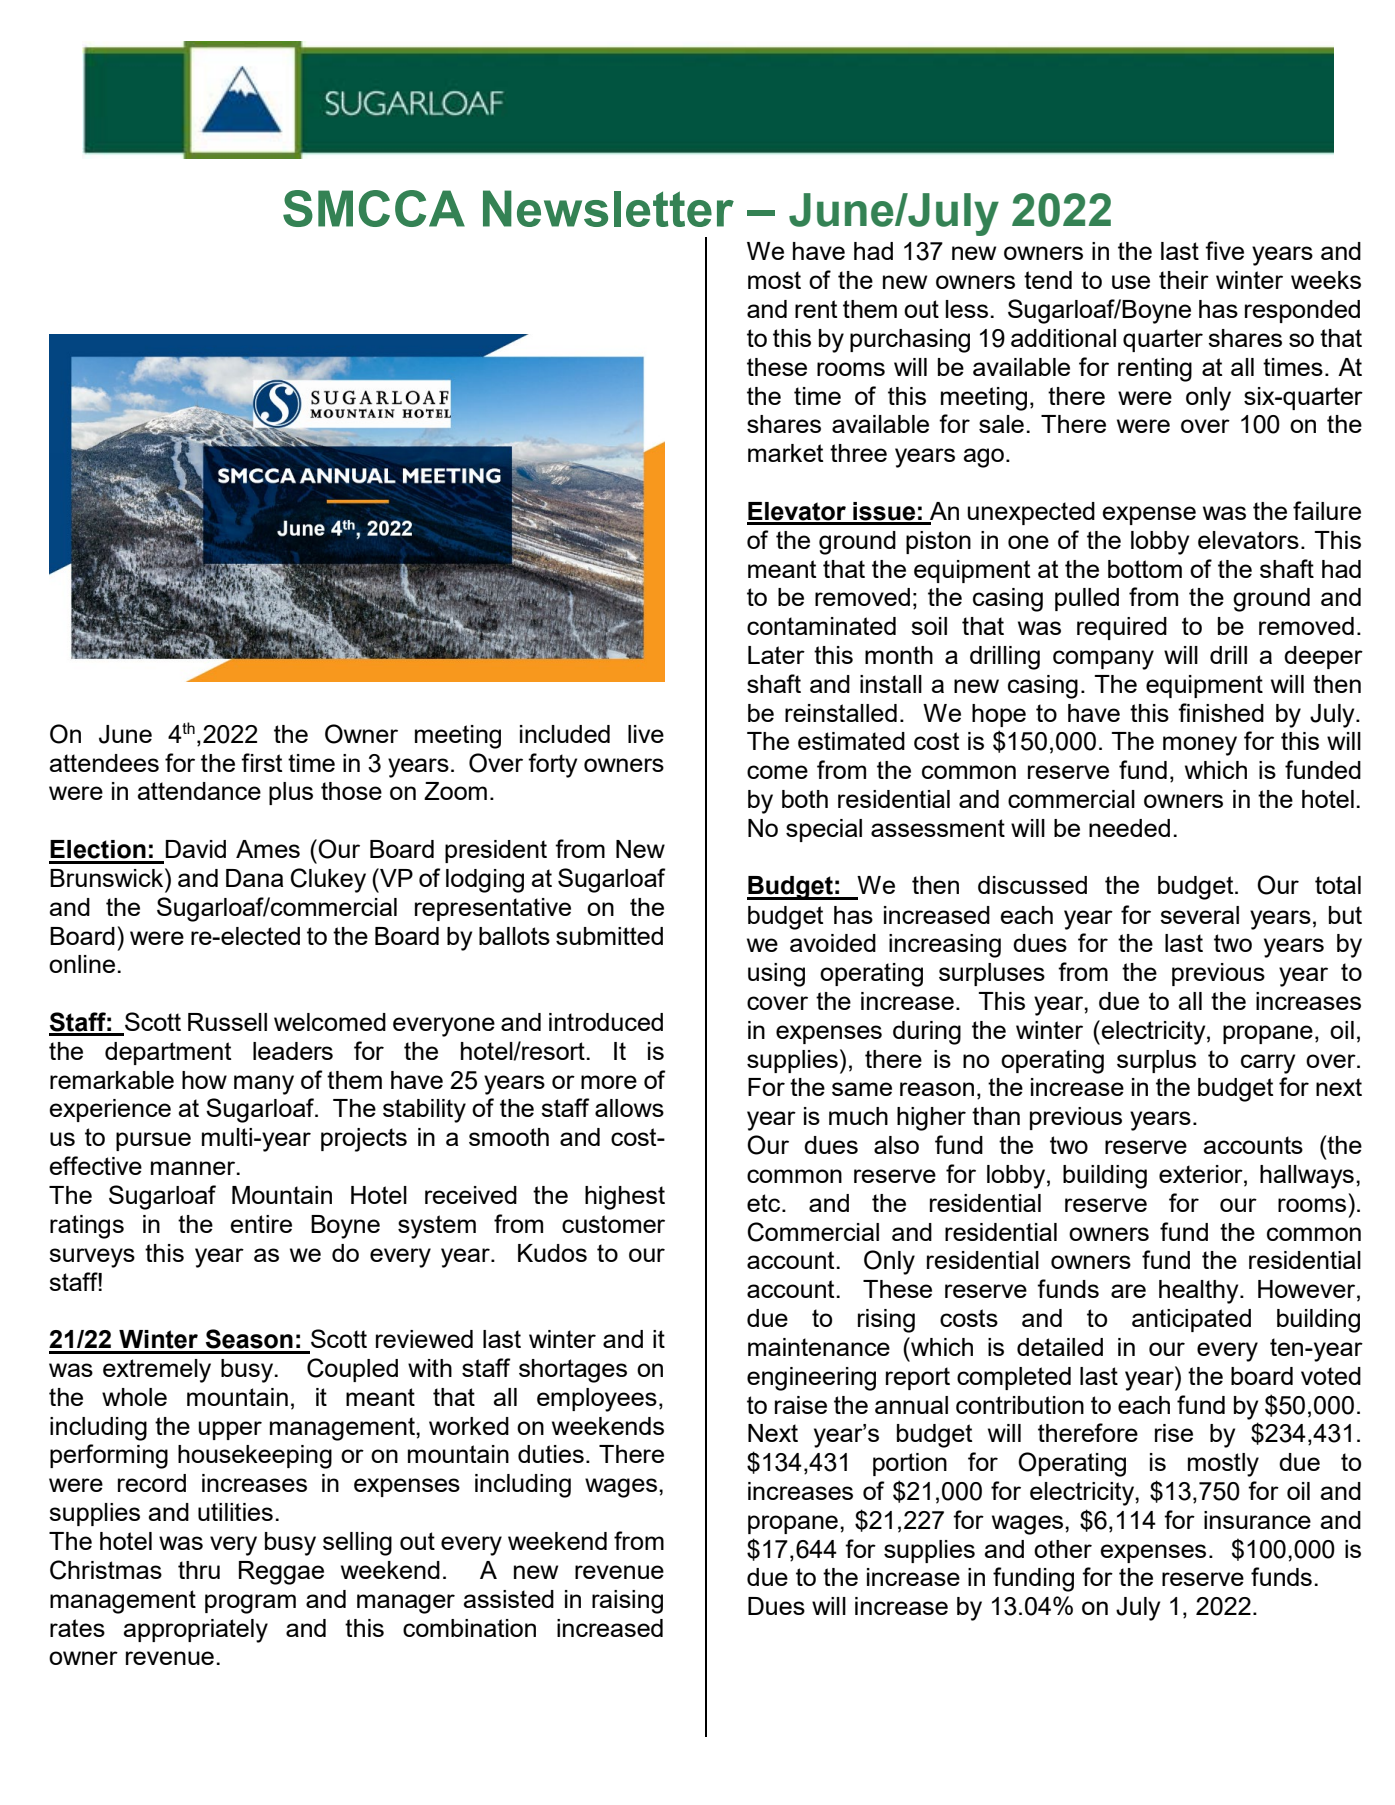 This screenshot has height=1805, width=1395. What do you see at coordinates (250, 1604) in the screenshot?
I see `program` at bounding box center [250, 1604].
